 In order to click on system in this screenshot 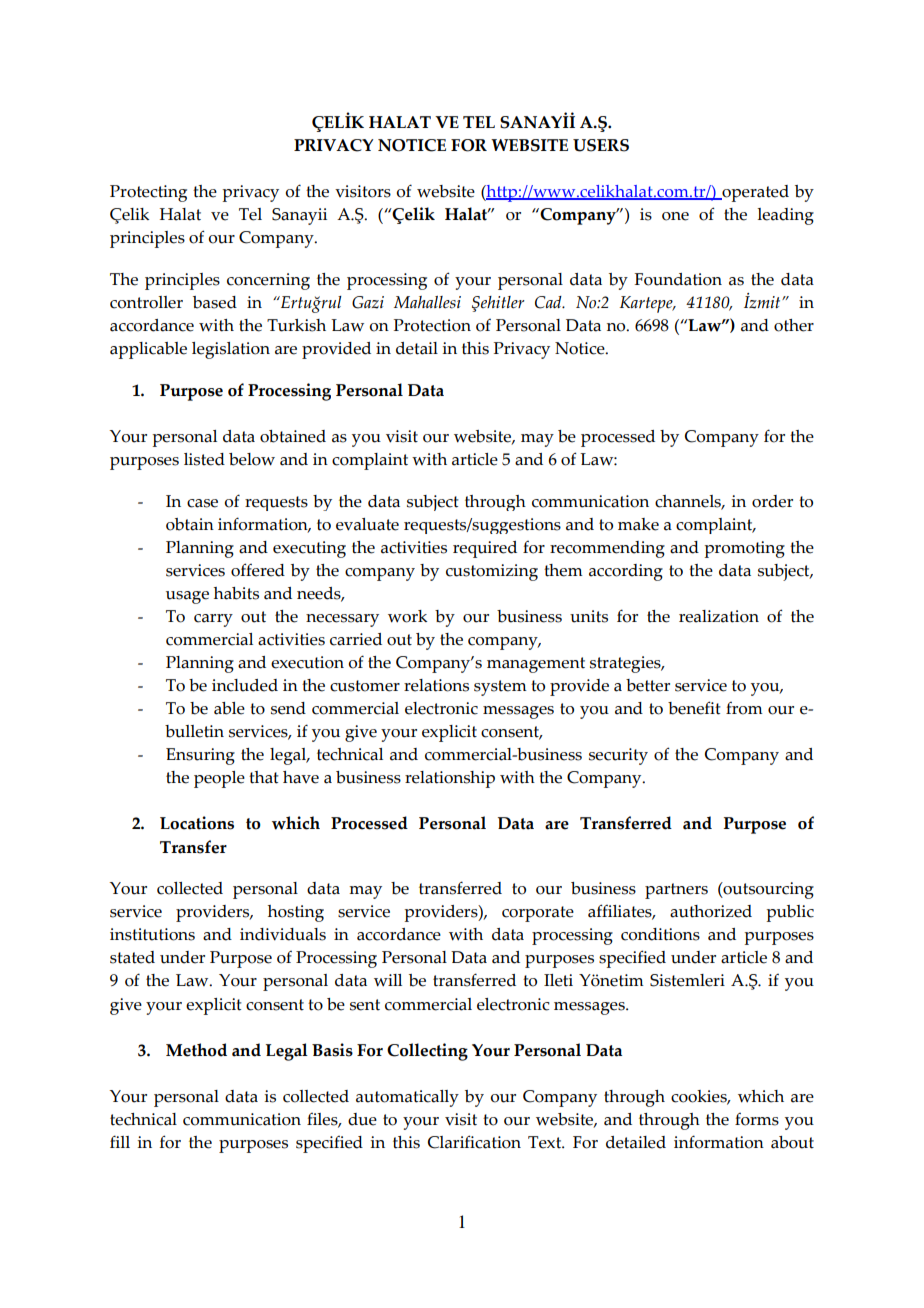, I will do `click(500, 688)`.
